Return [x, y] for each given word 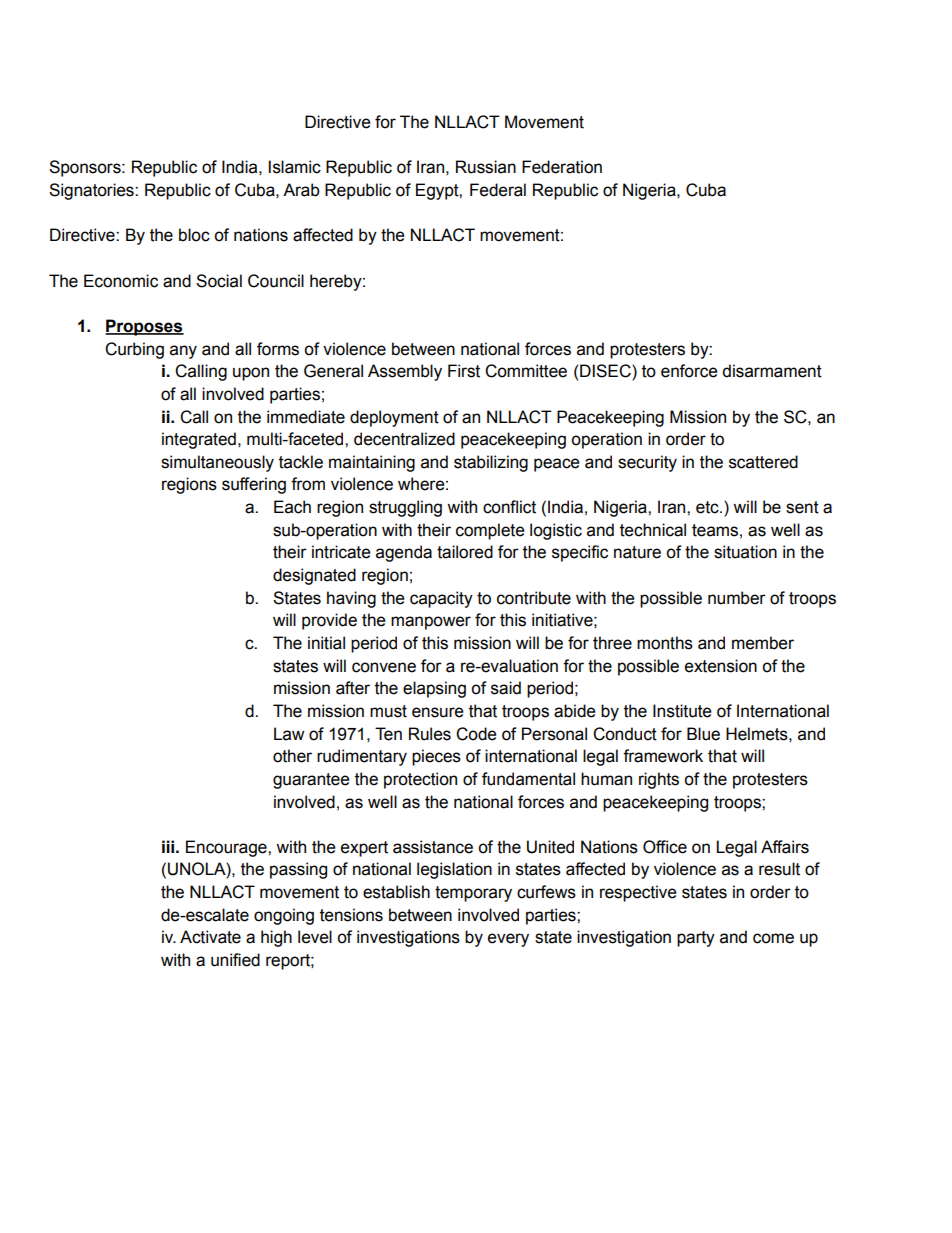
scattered [763, 462]
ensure [438, 712]
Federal [498, 190]
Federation [562, 167]
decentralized [404, 439]
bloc [194, 235]
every [508, 940]
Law [289, 734]
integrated [199, 440]
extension [721, 666]
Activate [210, 937]
